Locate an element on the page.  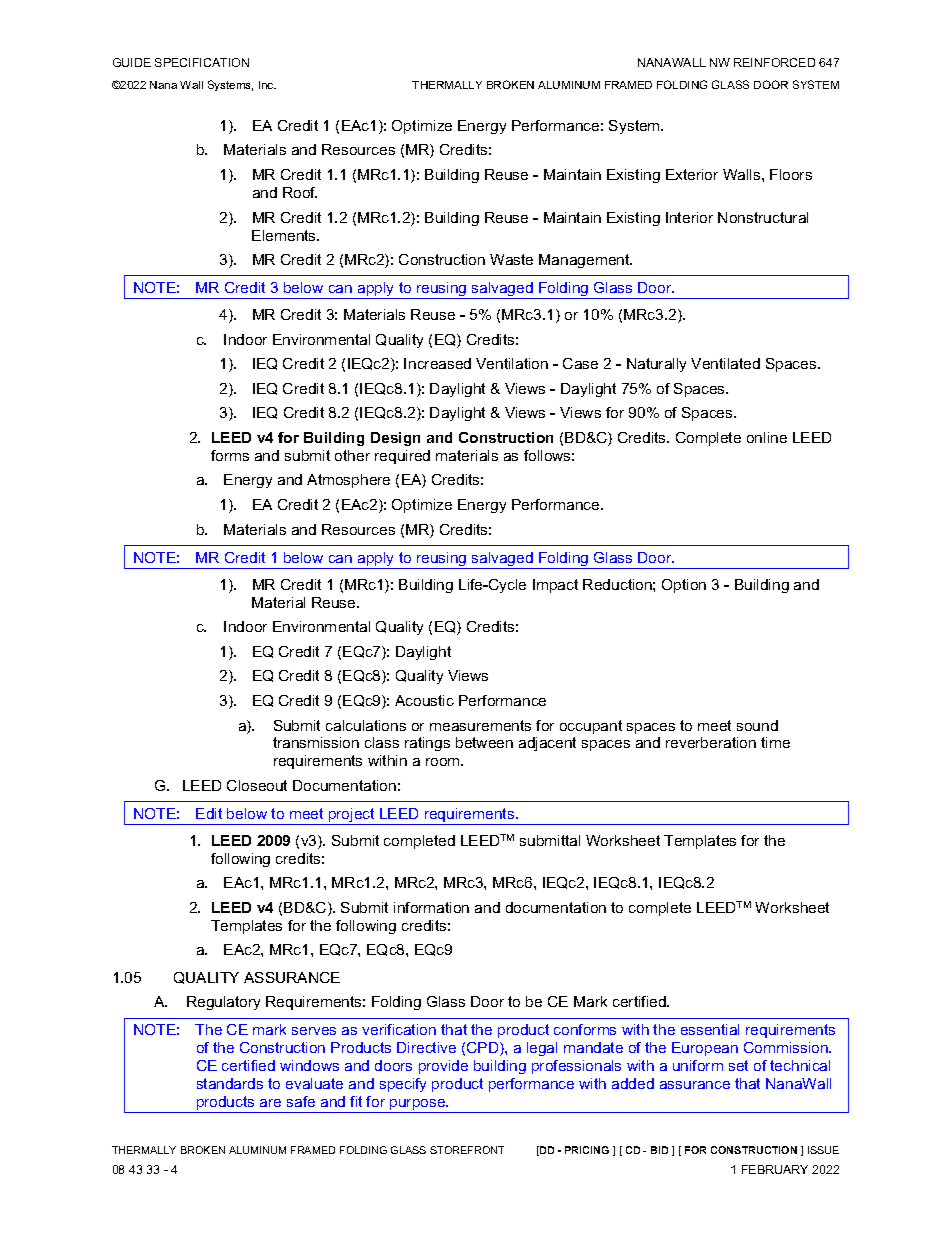
other is located at coordinates (352, 455).
